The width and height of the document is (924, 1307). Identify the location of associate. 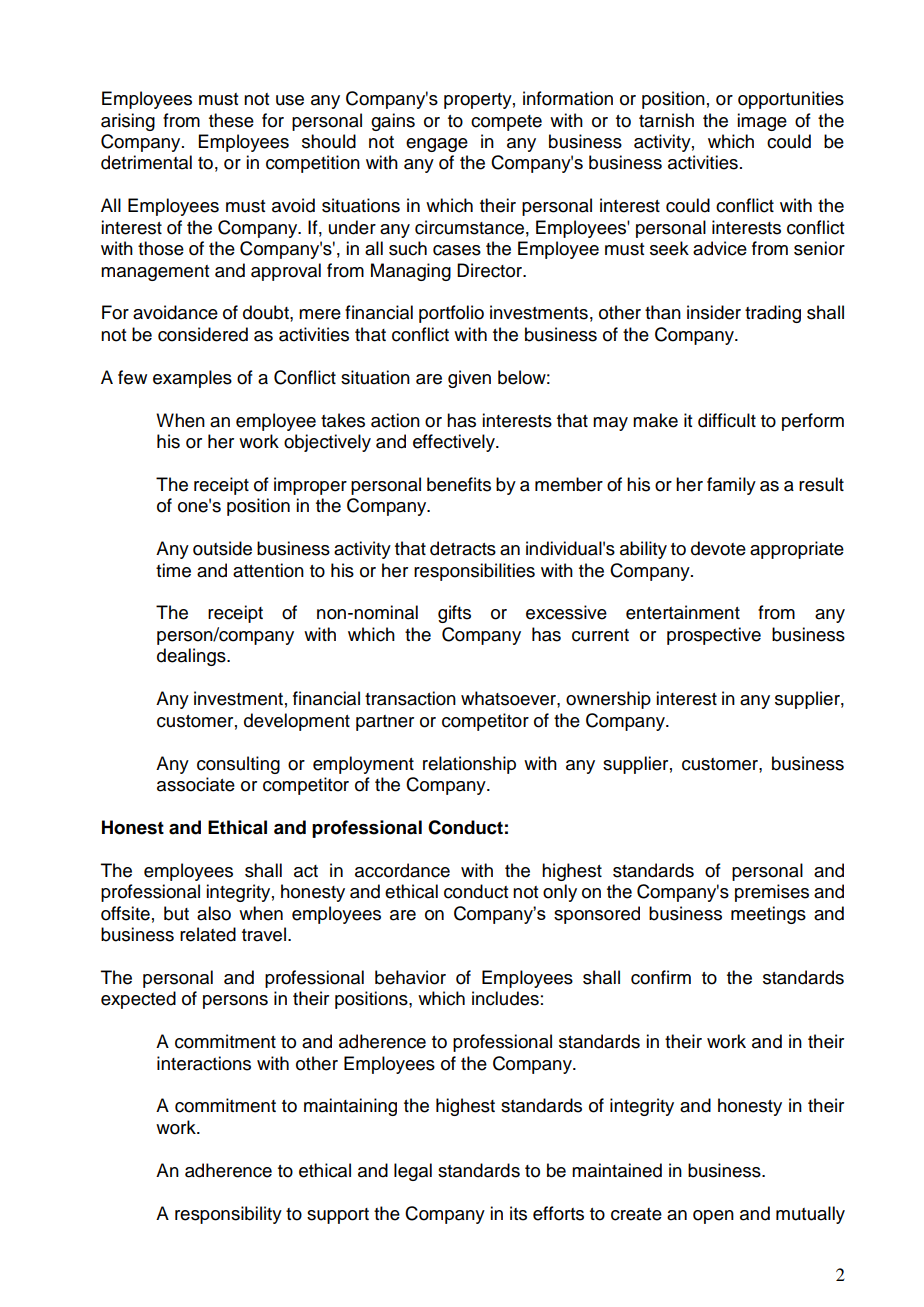
(196, 784).
